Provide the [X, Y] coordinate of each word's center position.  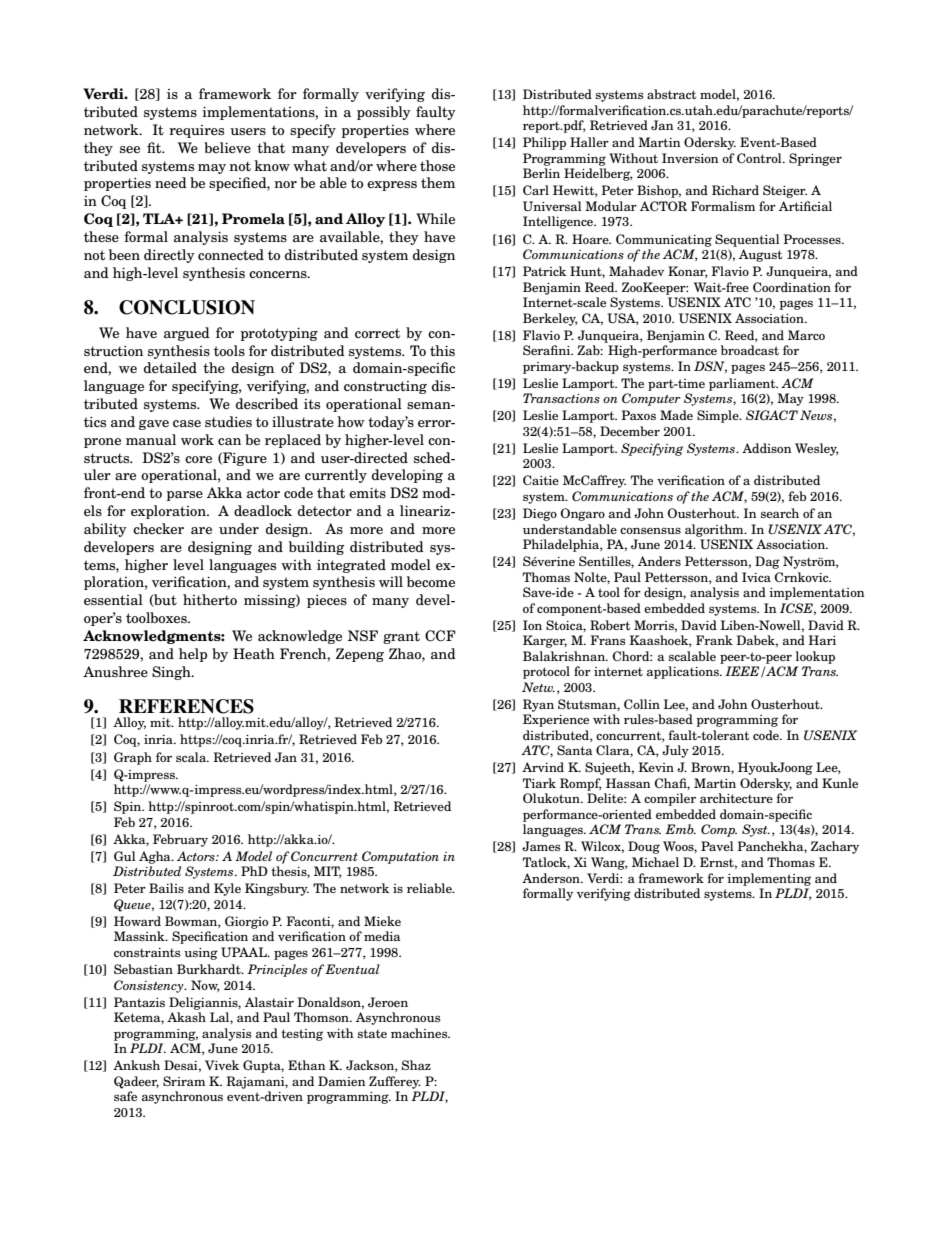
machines [420, 1033]
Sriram [184, 1081]
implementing [769, 879]
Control [760, 158]
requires [196, 131]
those [437, 165]
